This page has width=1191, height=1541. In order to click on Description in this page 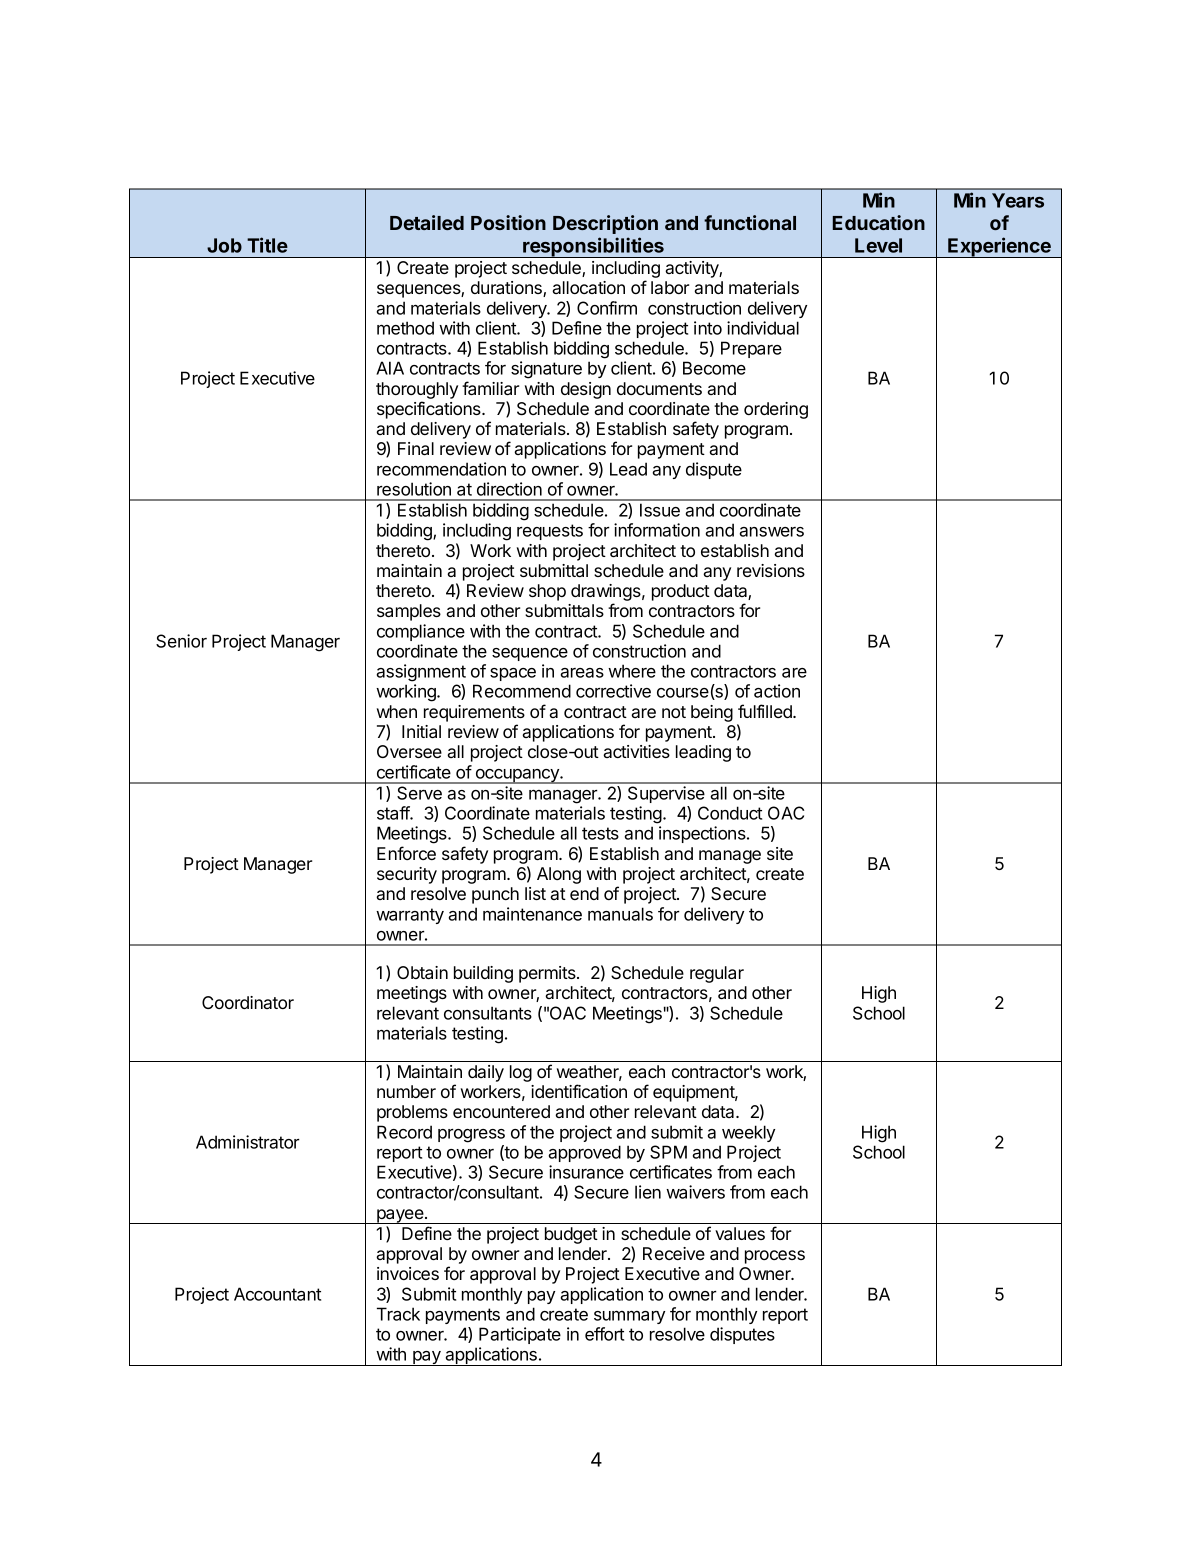, I will do `click(605, 224)`.
